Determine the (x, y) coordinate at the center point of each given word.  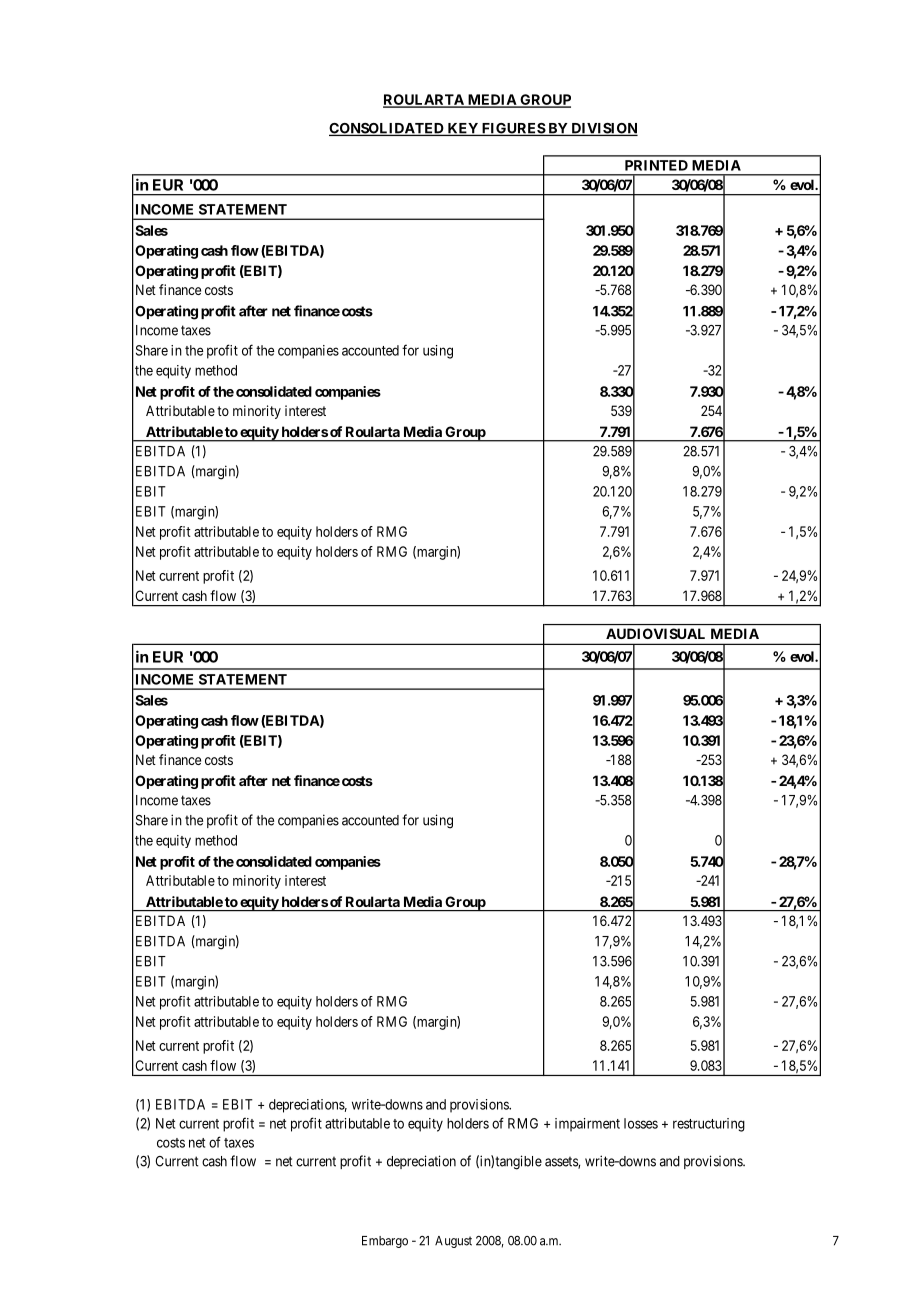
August (453, 1242)
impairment (587, 1125)
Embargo (385, 1242)
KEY (462, 129)
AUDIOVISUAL (655, 633)
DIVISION (603, 129)
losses (641, 1123)
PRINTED (656, 165)
